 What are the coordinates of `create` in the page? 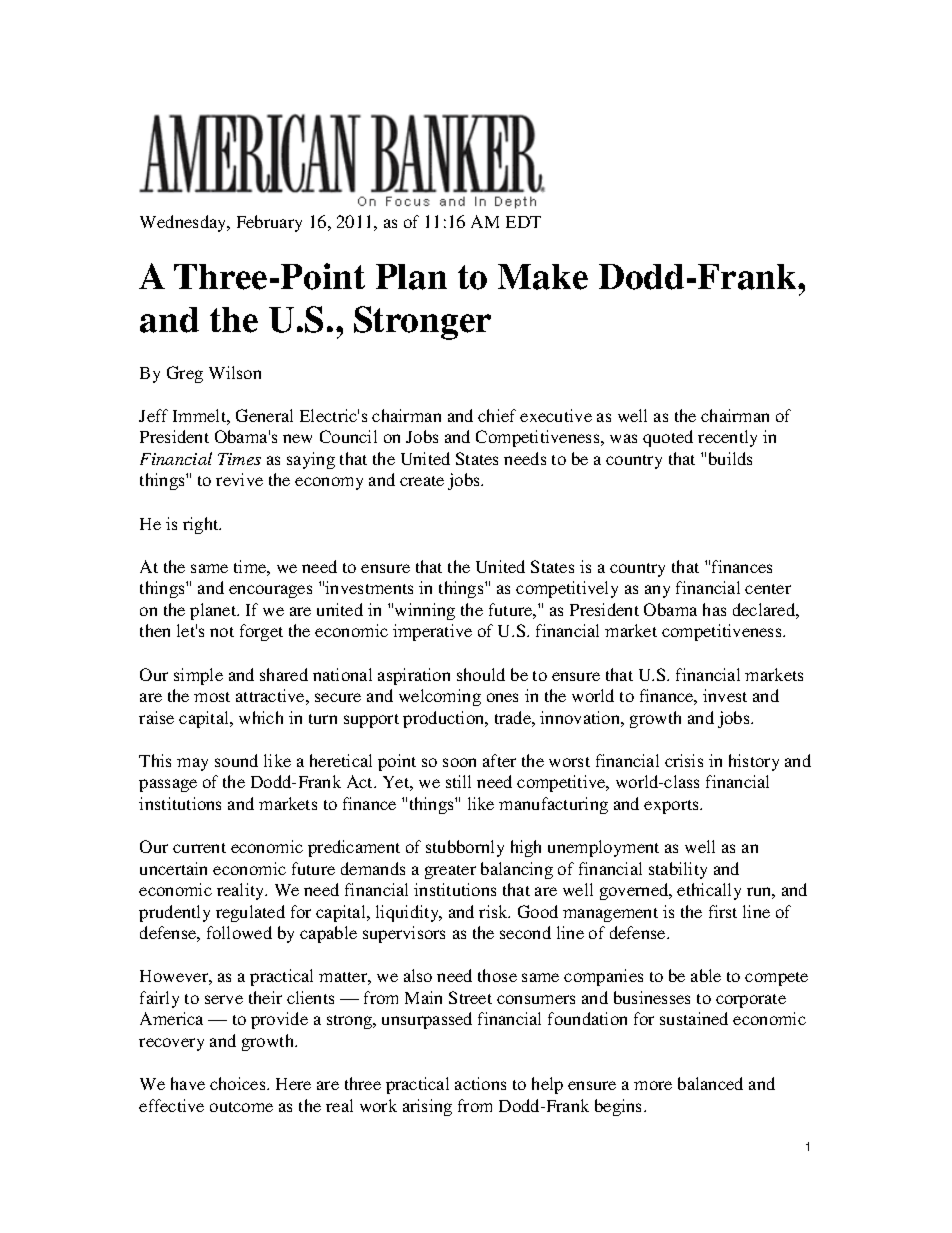 It's located at (422, 481).
